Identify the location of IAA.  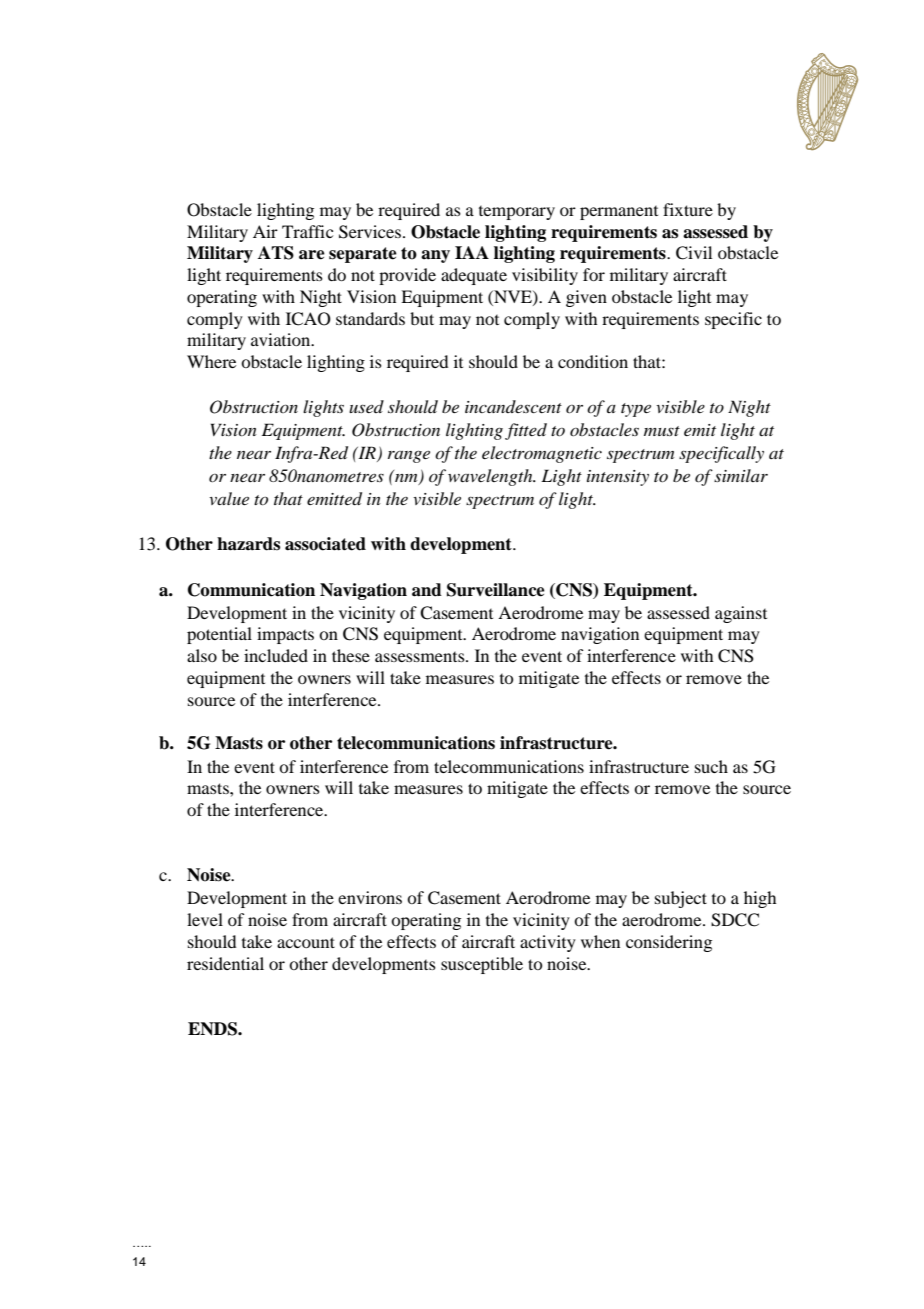
(472, 252).
